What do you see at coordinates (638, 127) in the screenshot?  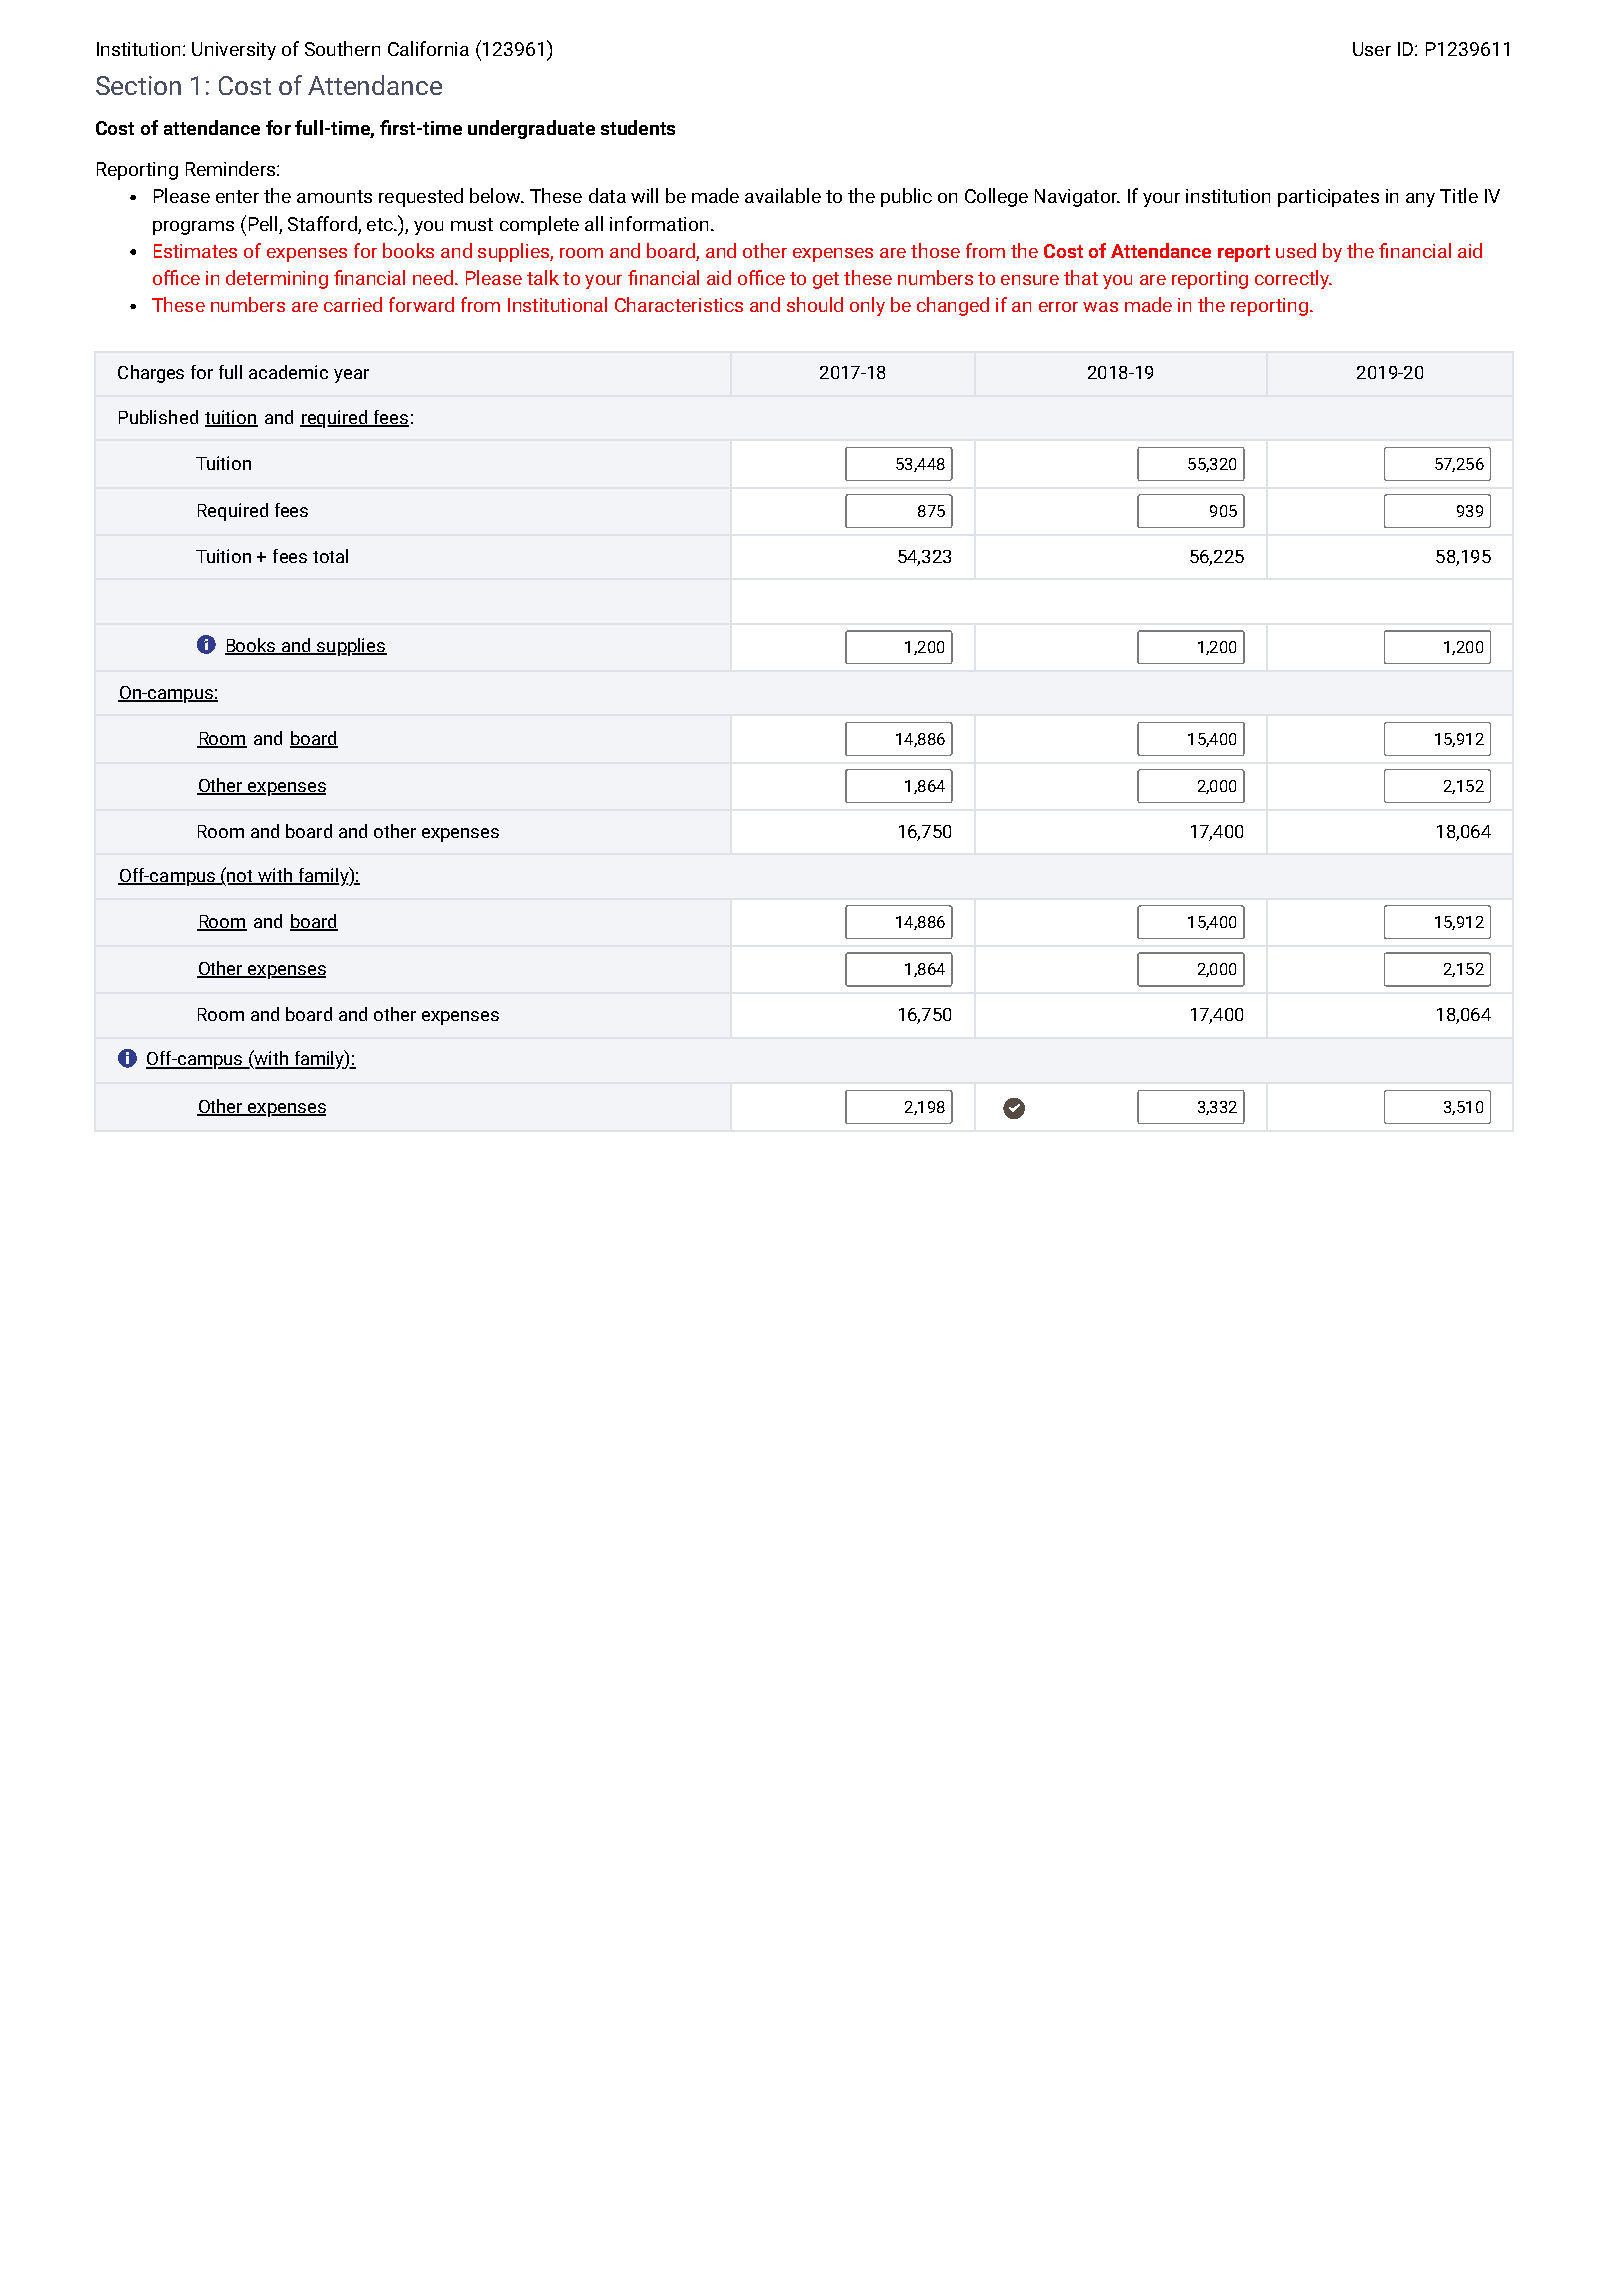 I see `students` at bounding box center [638, 127].
